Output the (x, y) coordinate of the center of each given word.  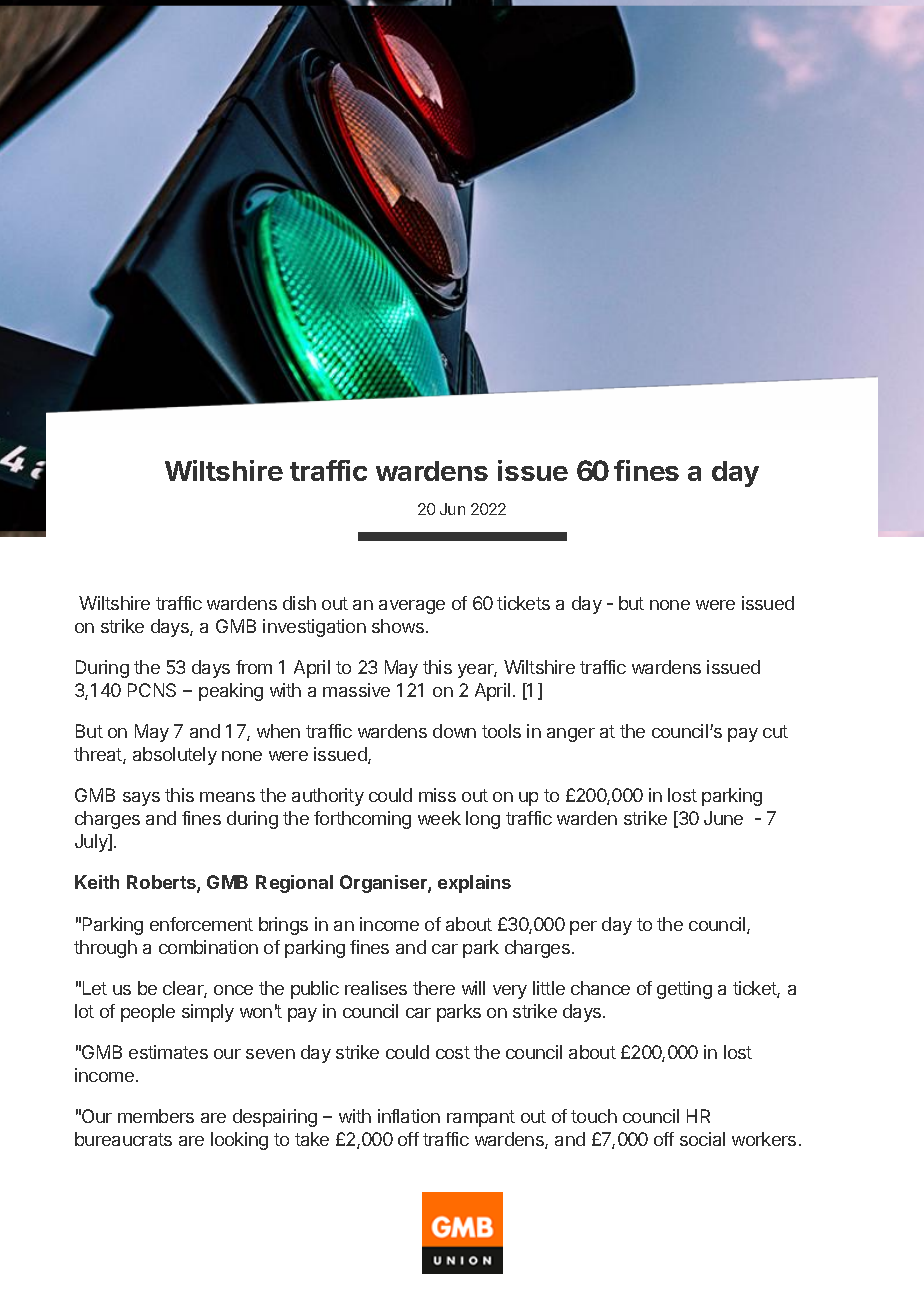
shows (398, 626)
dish (299, 603)
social (702, 1139)
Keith (97, 882)
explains (474, 884)
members (156, 1116)
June (723, 818)
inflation (409, 1116)
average (412, 607)
